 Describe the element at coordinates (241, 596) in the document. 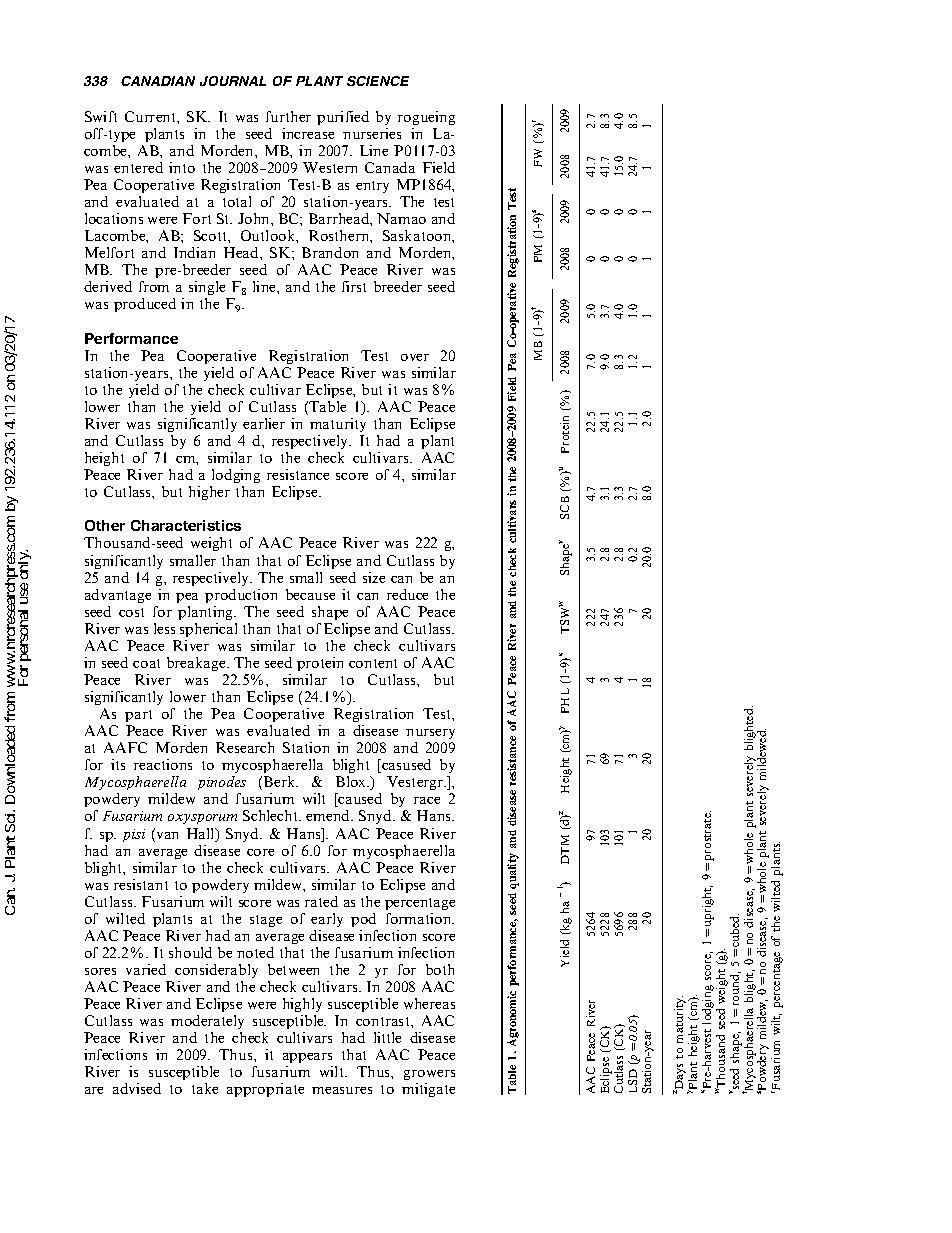

I see `production` at that location.
